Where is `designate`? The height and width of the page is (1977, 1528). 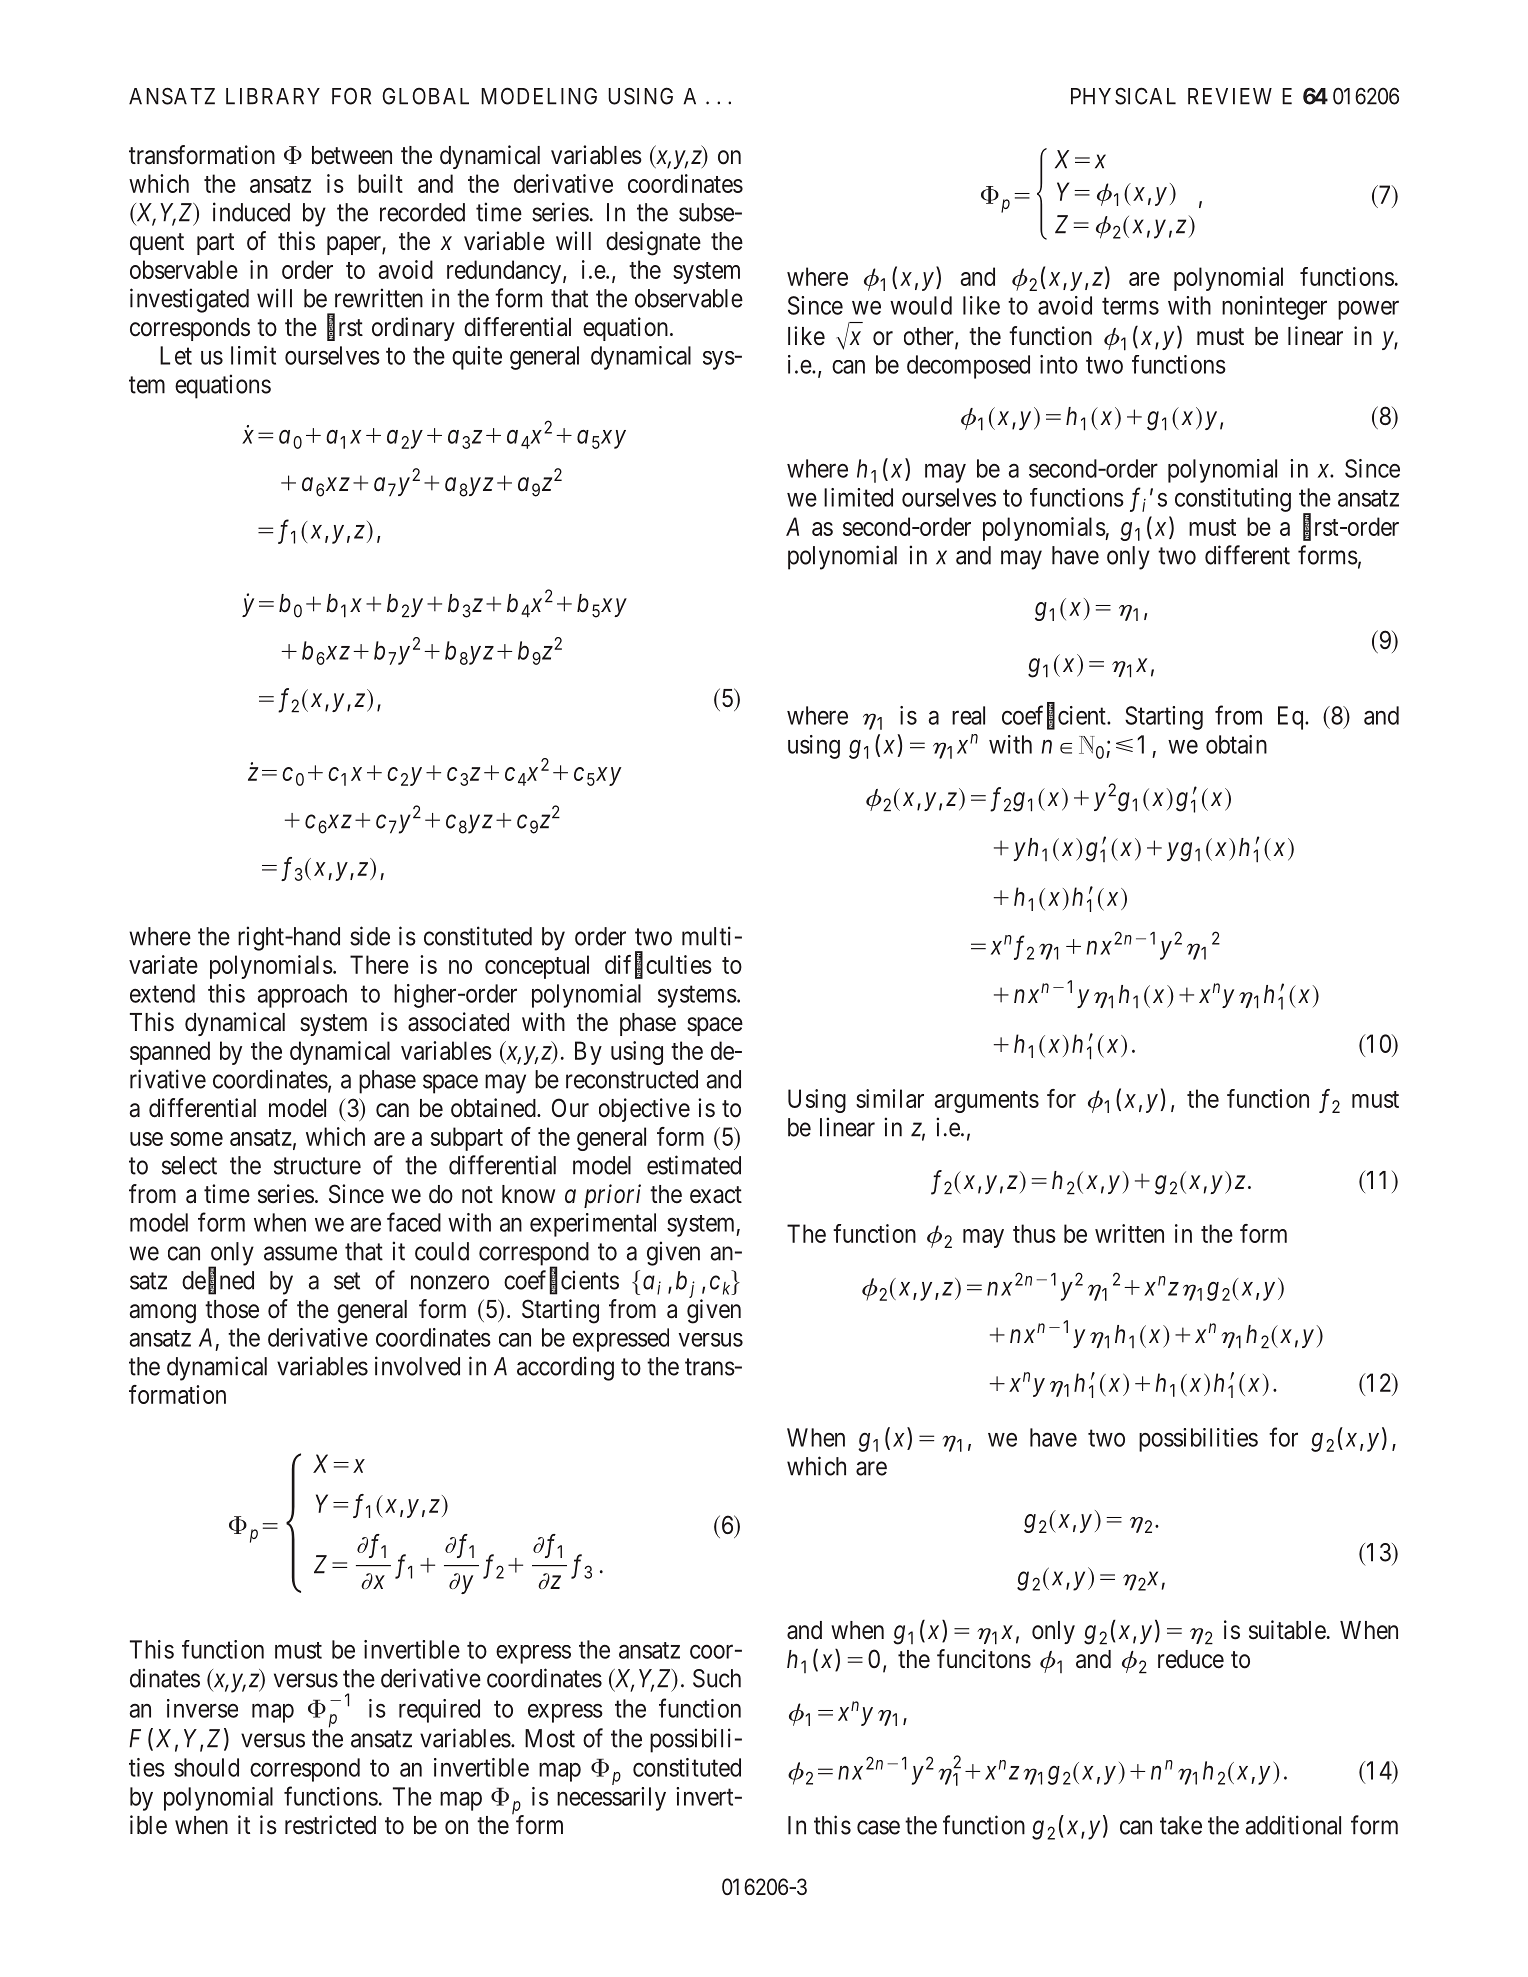
designate is located at coordinates (653, 243).
